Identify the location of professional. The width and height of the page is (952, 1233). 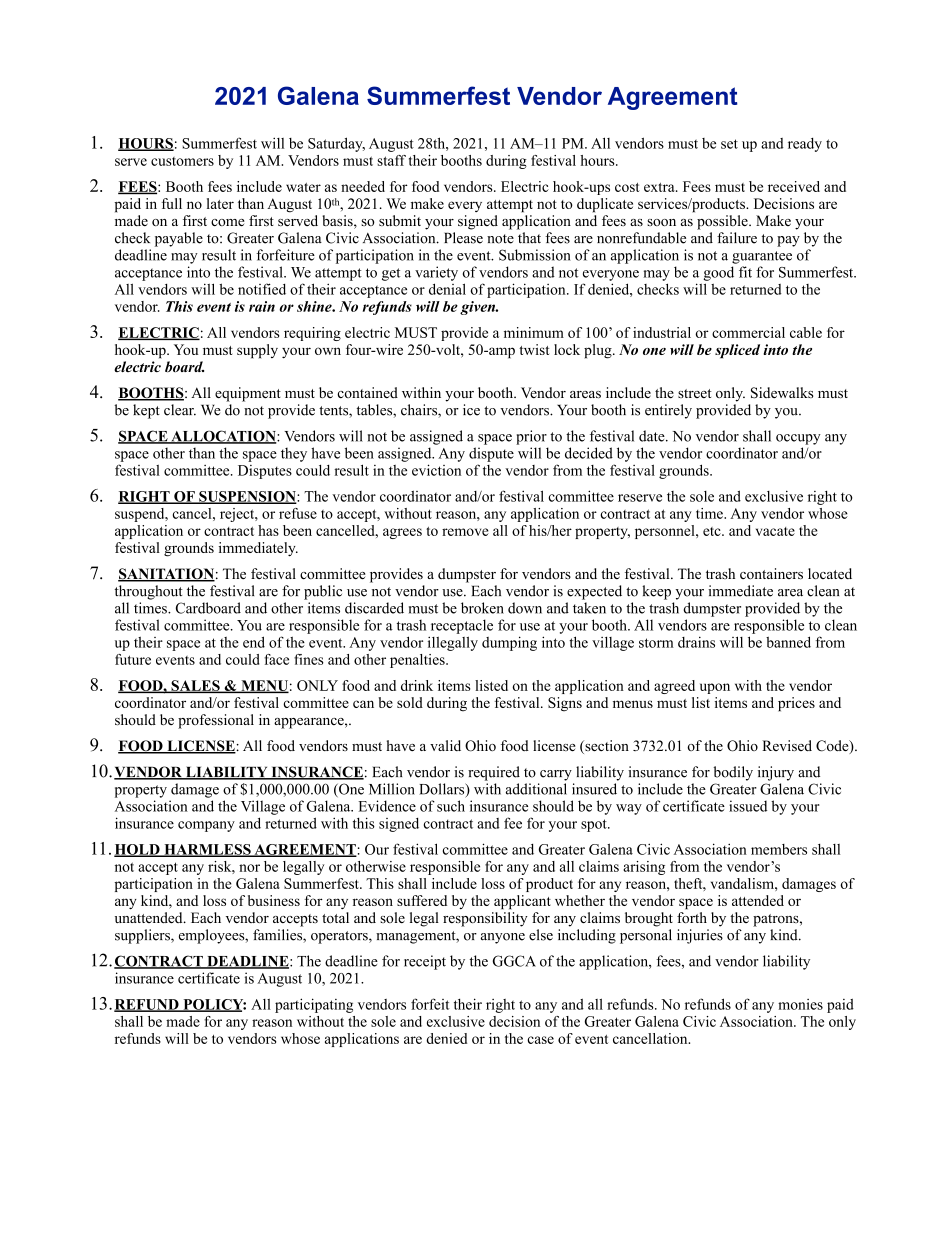
(216, 721).
